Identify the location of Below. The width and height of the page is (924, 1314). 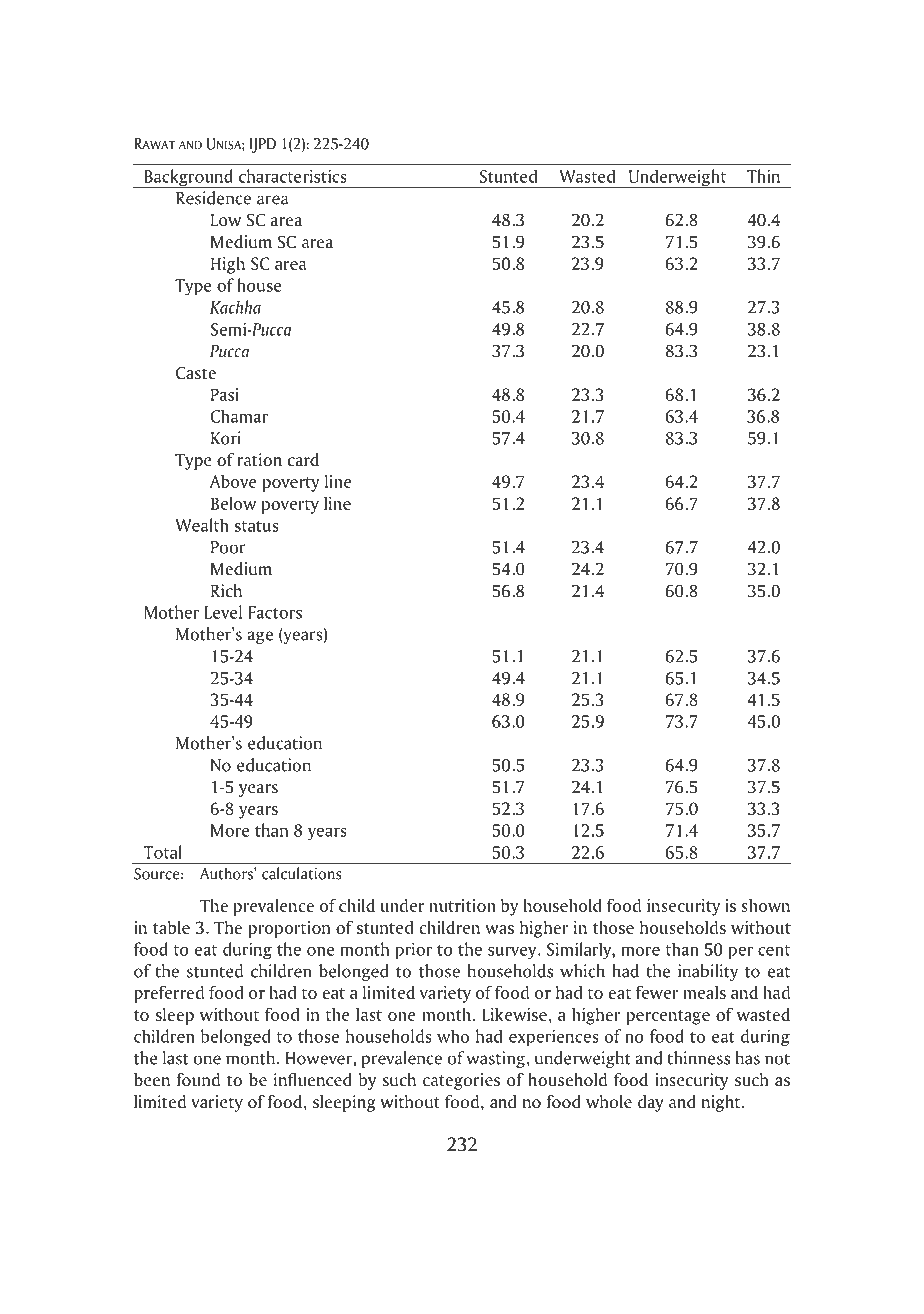
(233, 503).
